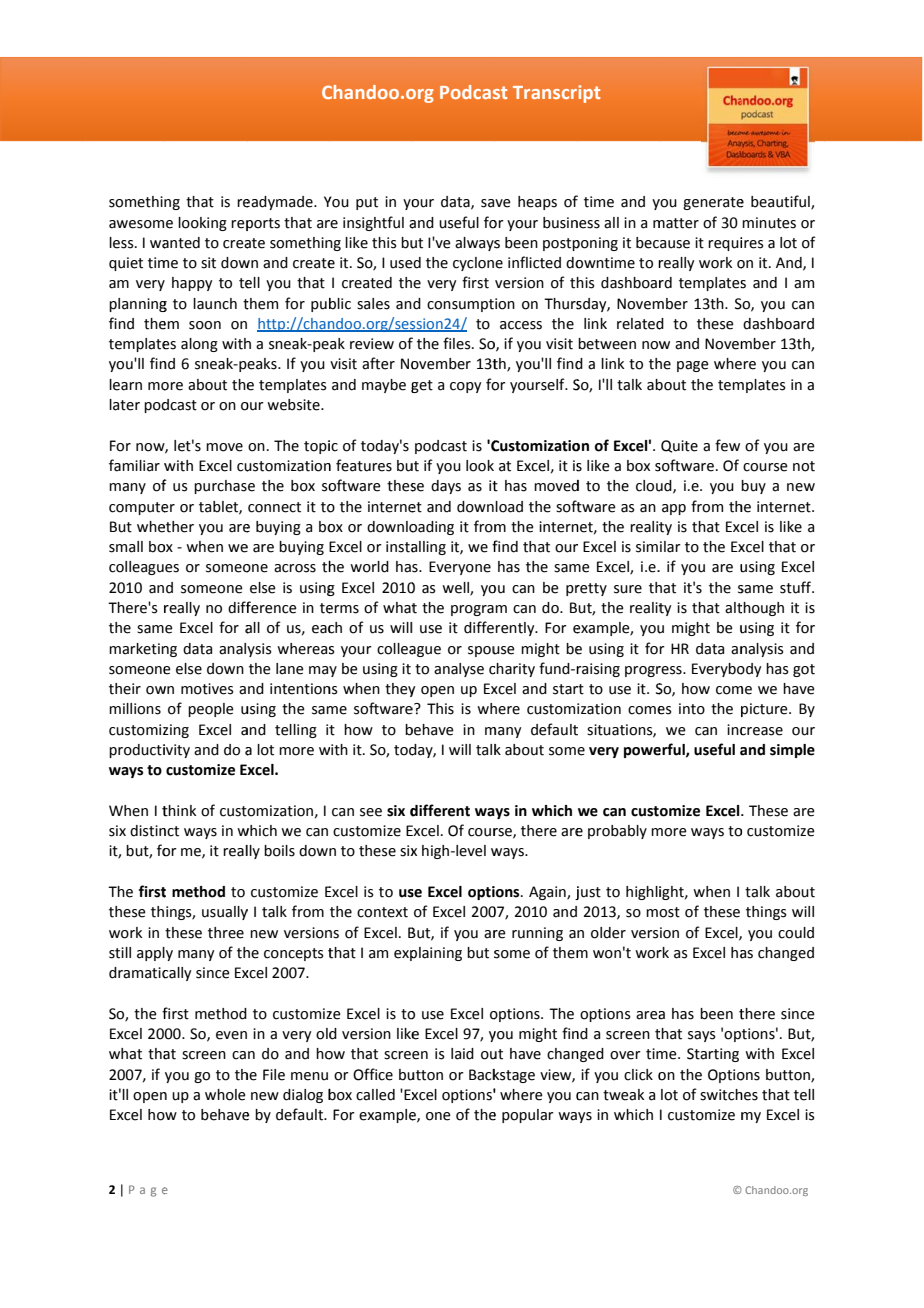  Describe the element at coordinates (702, 1036) in the screenshot. I see `says` at that location.
